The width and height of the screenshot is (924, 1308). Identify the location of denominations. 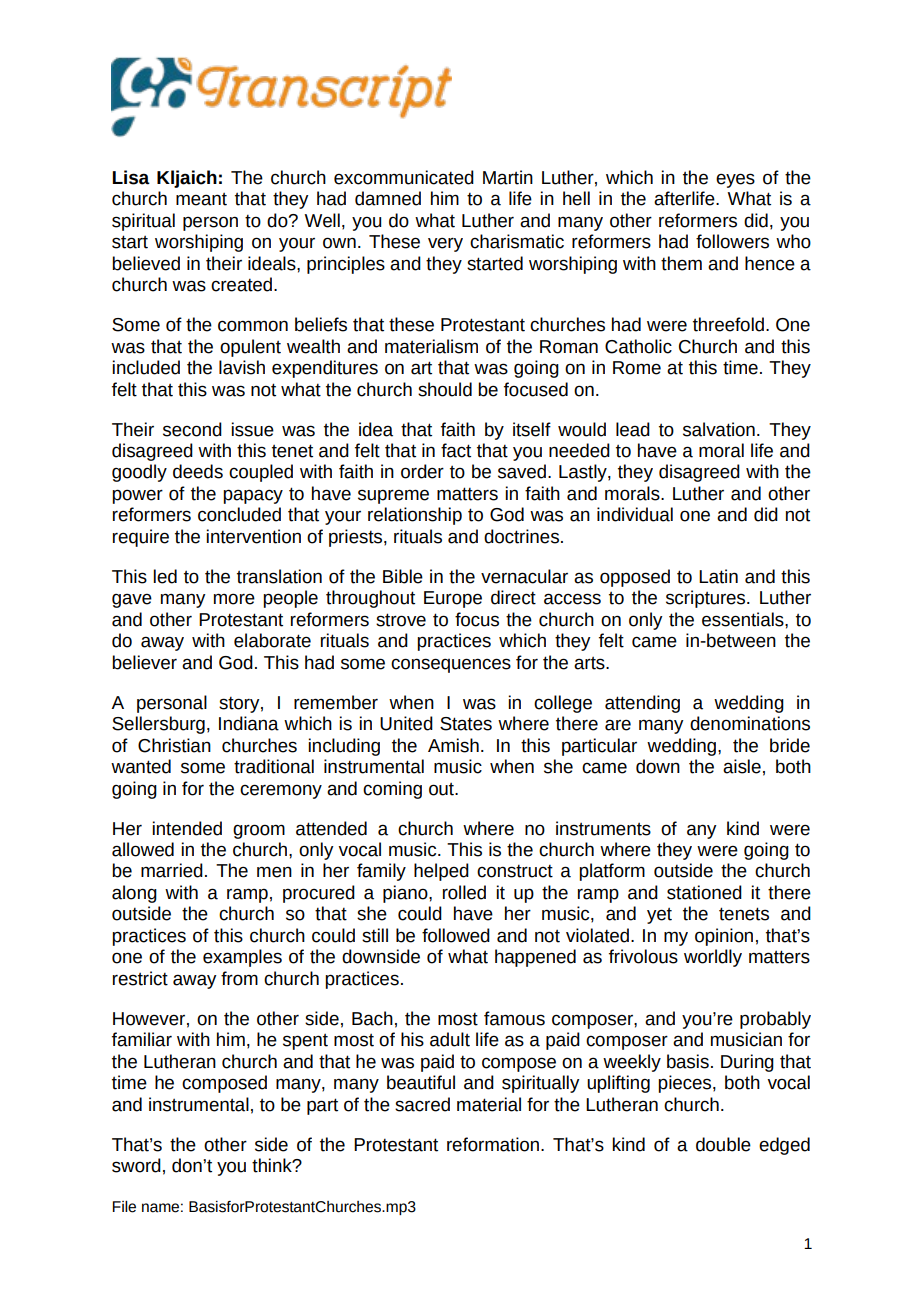
(750, 723).
